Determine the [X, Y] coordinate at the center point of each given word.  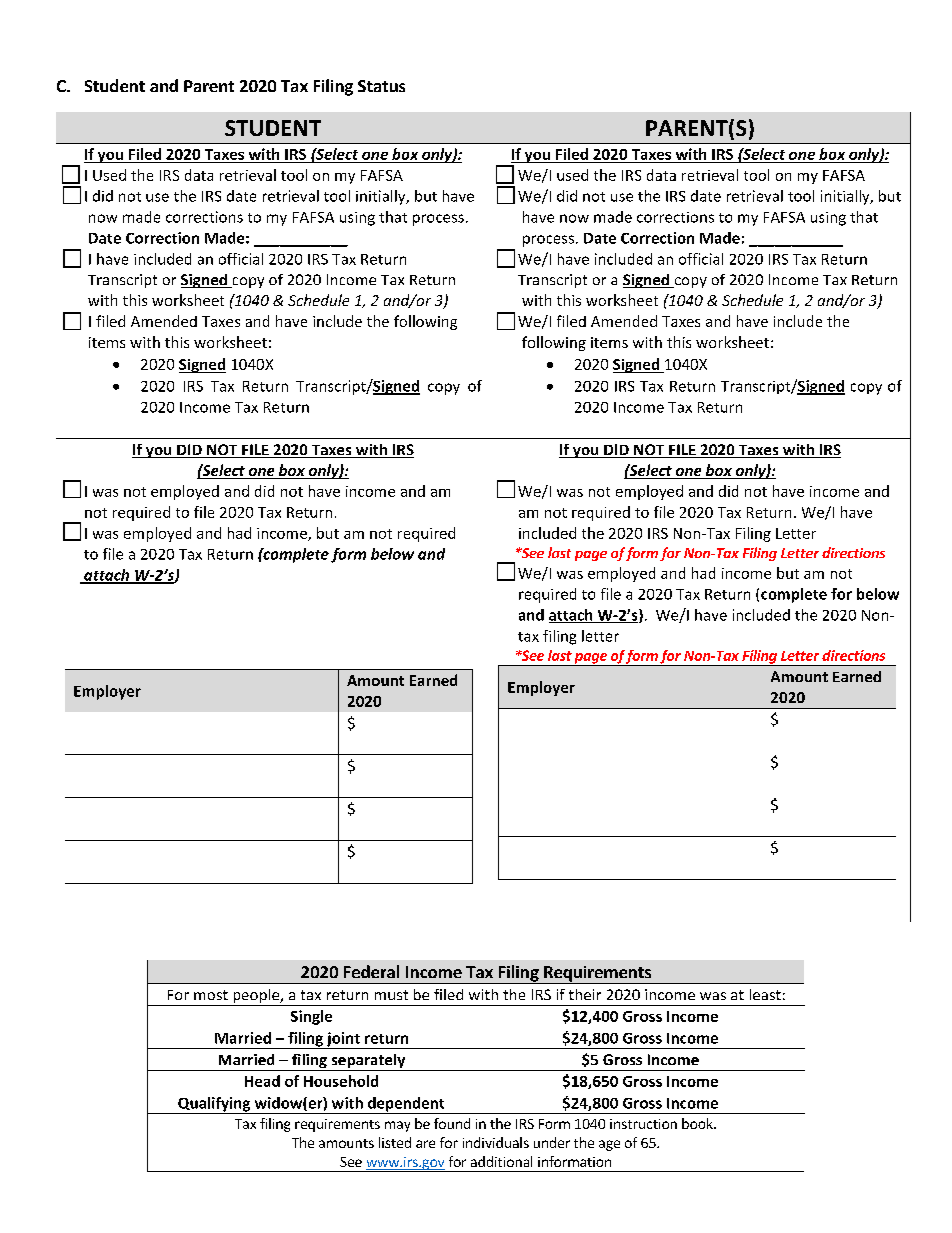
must [391, 995]
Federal [371, 971]
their [585, 994]
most [211, 995]
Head [262, 1081]
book [698, 1123]
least [765, 994]
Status [381, 86]
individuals [496, 1142]
